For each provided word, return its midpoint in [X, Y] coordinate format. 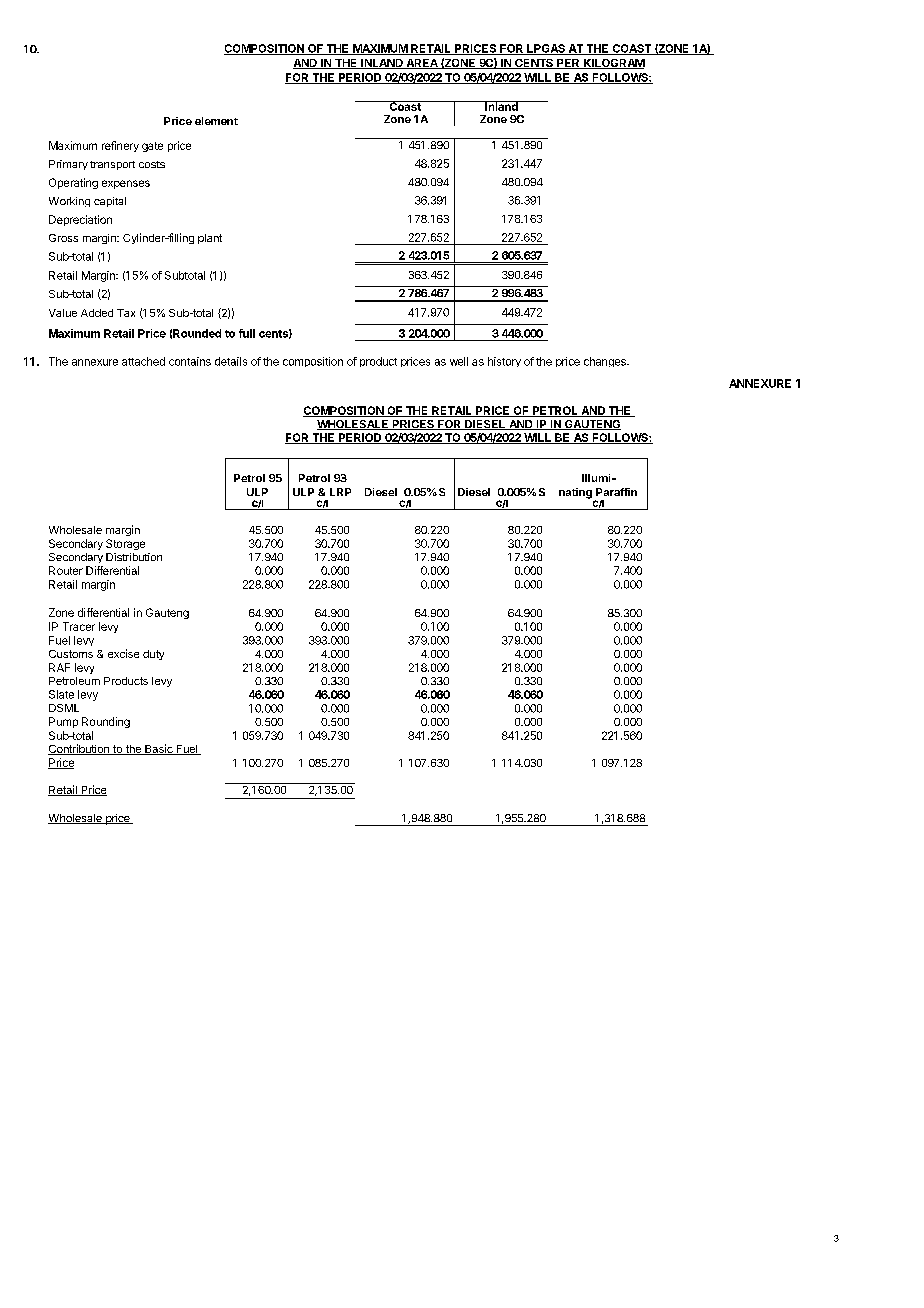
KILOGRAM [613, 64]
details [231, 361]
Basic [159, 749]
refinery [120, 146]
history [504, 362]
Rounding [106, 722]
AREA [422, 64]
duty [153, 655]
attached [143, 361]
